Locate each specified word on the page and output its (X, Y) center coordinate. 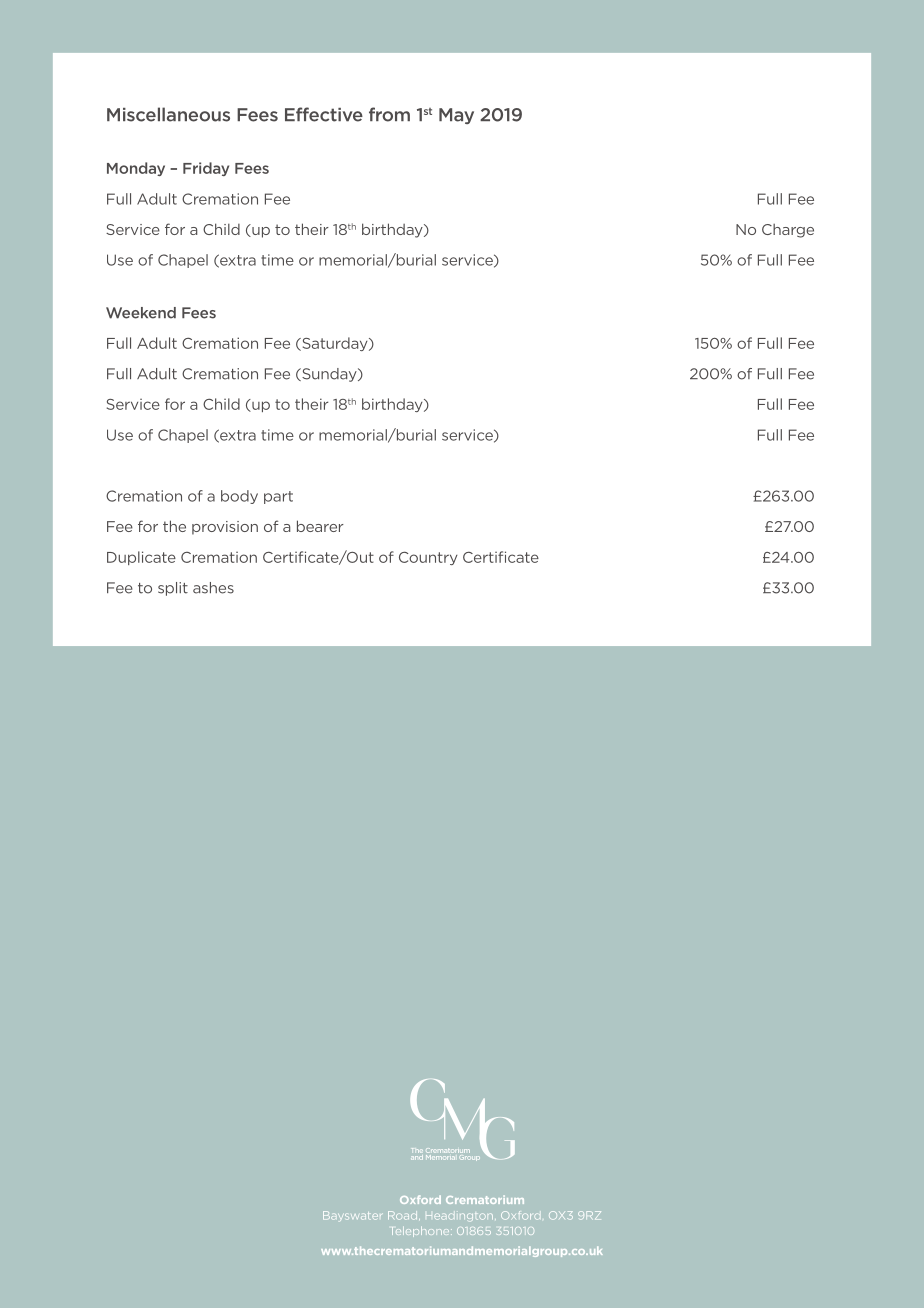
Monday (136, 169)
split (173, 589)
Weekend (141, 313)
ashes (213, 588)
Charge (788, 231)
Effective (324, 114)
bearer (320, 526)
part (278, 497)
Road (404, 1215)
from (389, 114)
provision (225, 528)
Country (428, 558)
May (456, 116)
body (239, 497)
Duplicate (141, 558)
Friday (206, 169)
